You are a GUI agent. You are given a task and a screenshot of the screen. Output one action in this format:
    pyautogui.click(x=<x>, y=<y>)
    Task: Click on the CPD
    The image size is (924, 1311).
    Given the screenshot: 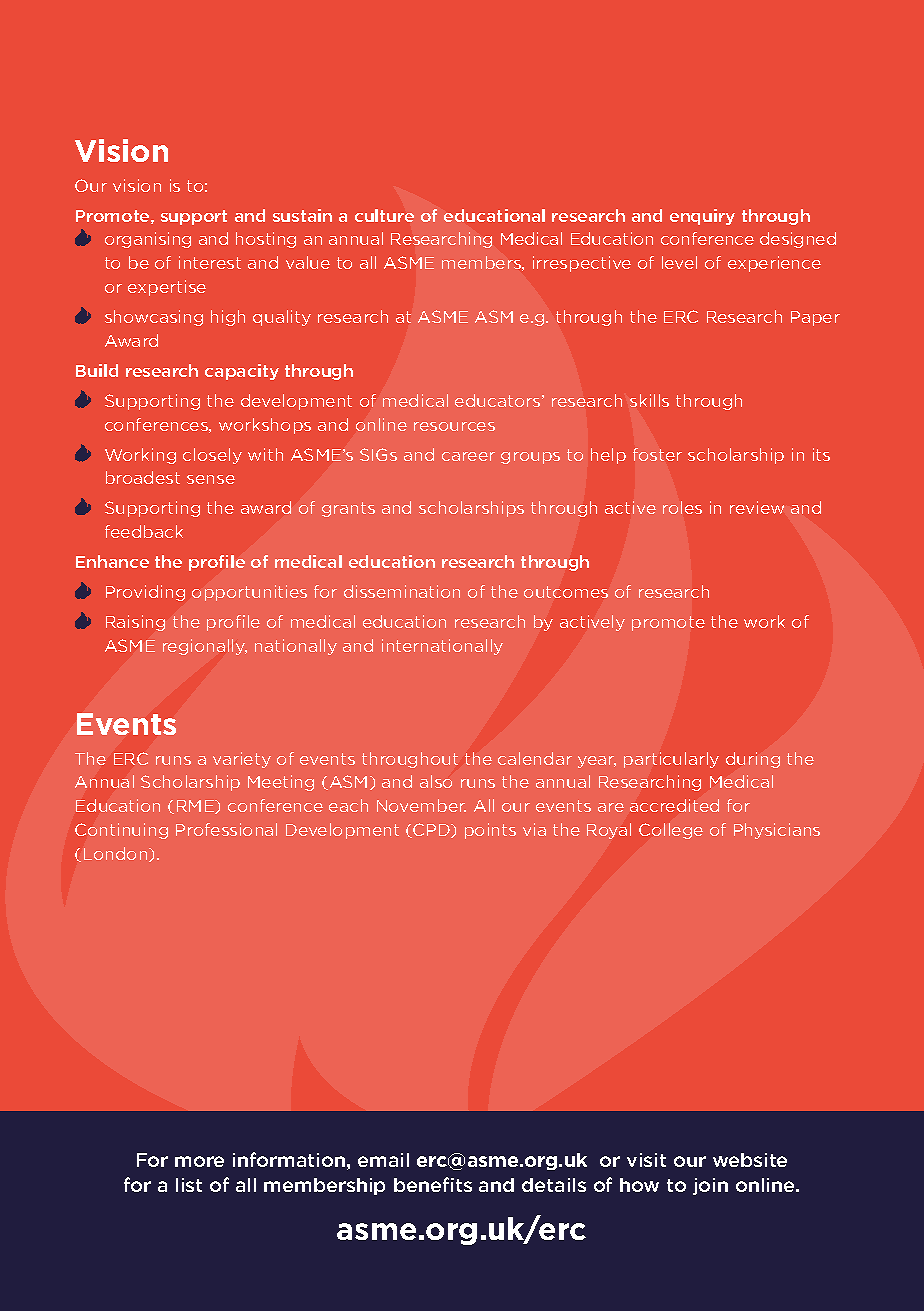 What is the action you would take?
    pyautogui.click(x=431, y=830)
